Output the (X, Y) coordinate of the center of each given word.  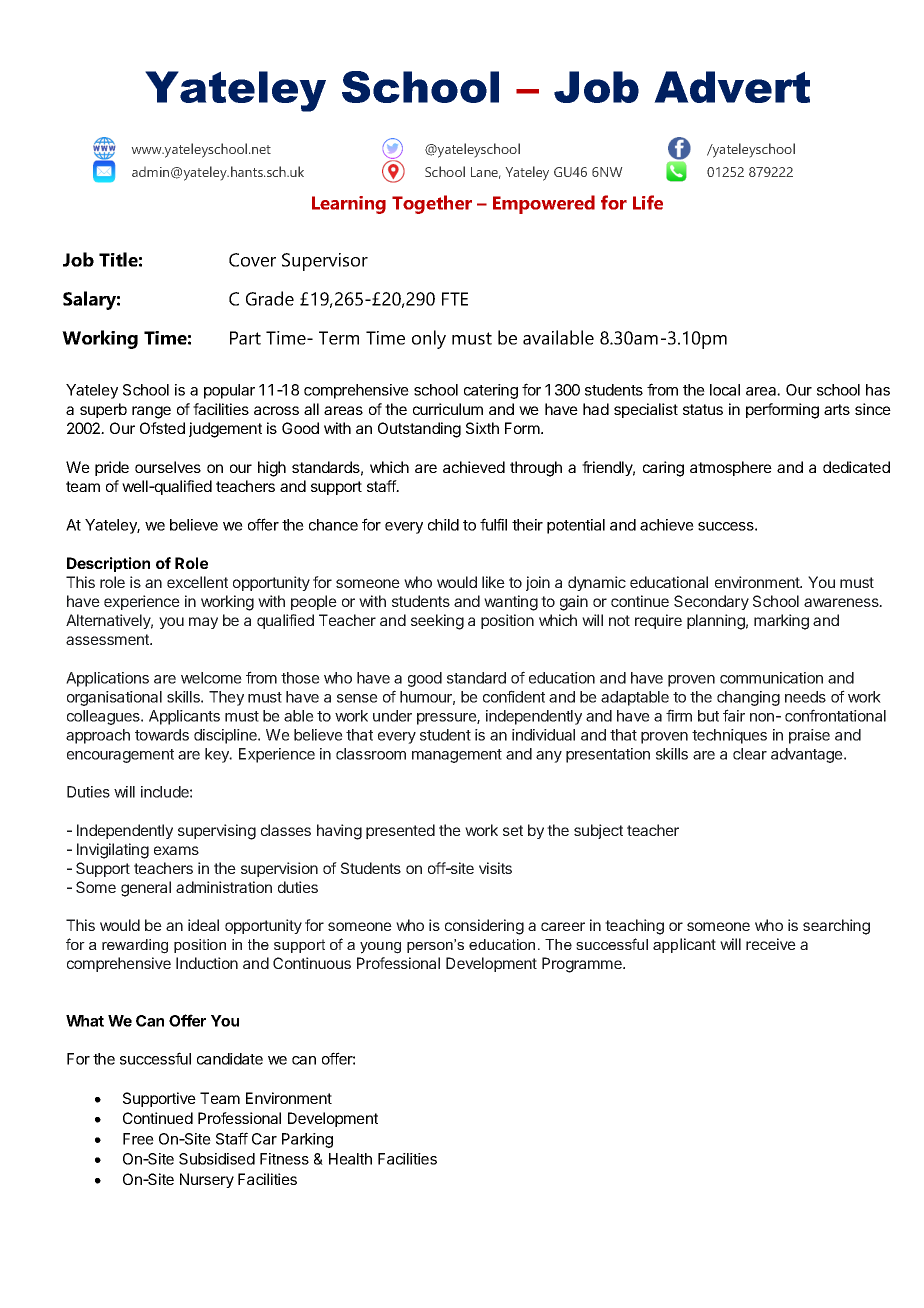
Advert (732, 87)
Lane (485, 173)
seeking (437, 622)
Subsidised (217, 1159)
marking (781, 622)
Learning (349, 205)
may (203, 623)
